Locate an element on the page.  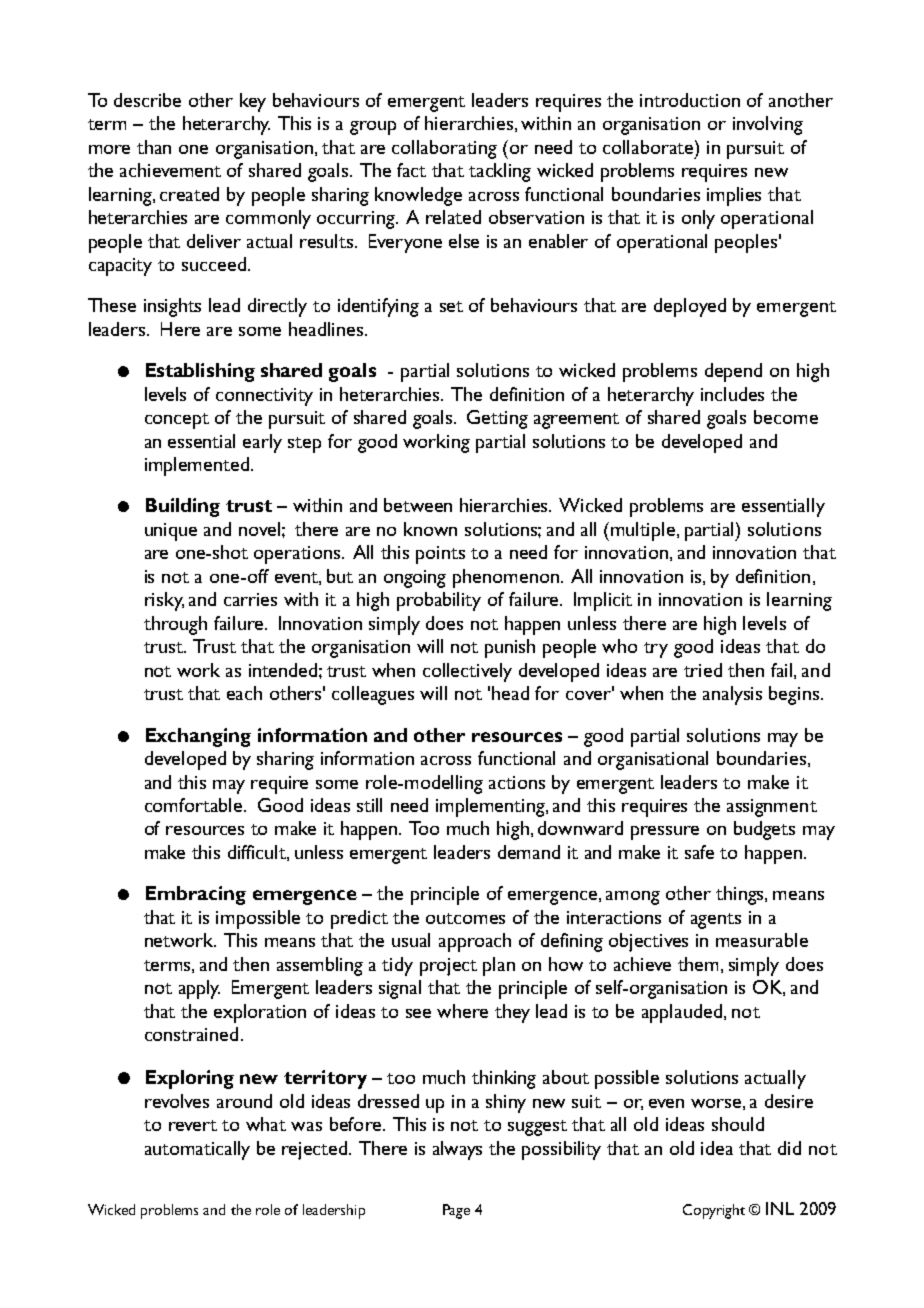
collaborating is located at coordinates (444, 149).
